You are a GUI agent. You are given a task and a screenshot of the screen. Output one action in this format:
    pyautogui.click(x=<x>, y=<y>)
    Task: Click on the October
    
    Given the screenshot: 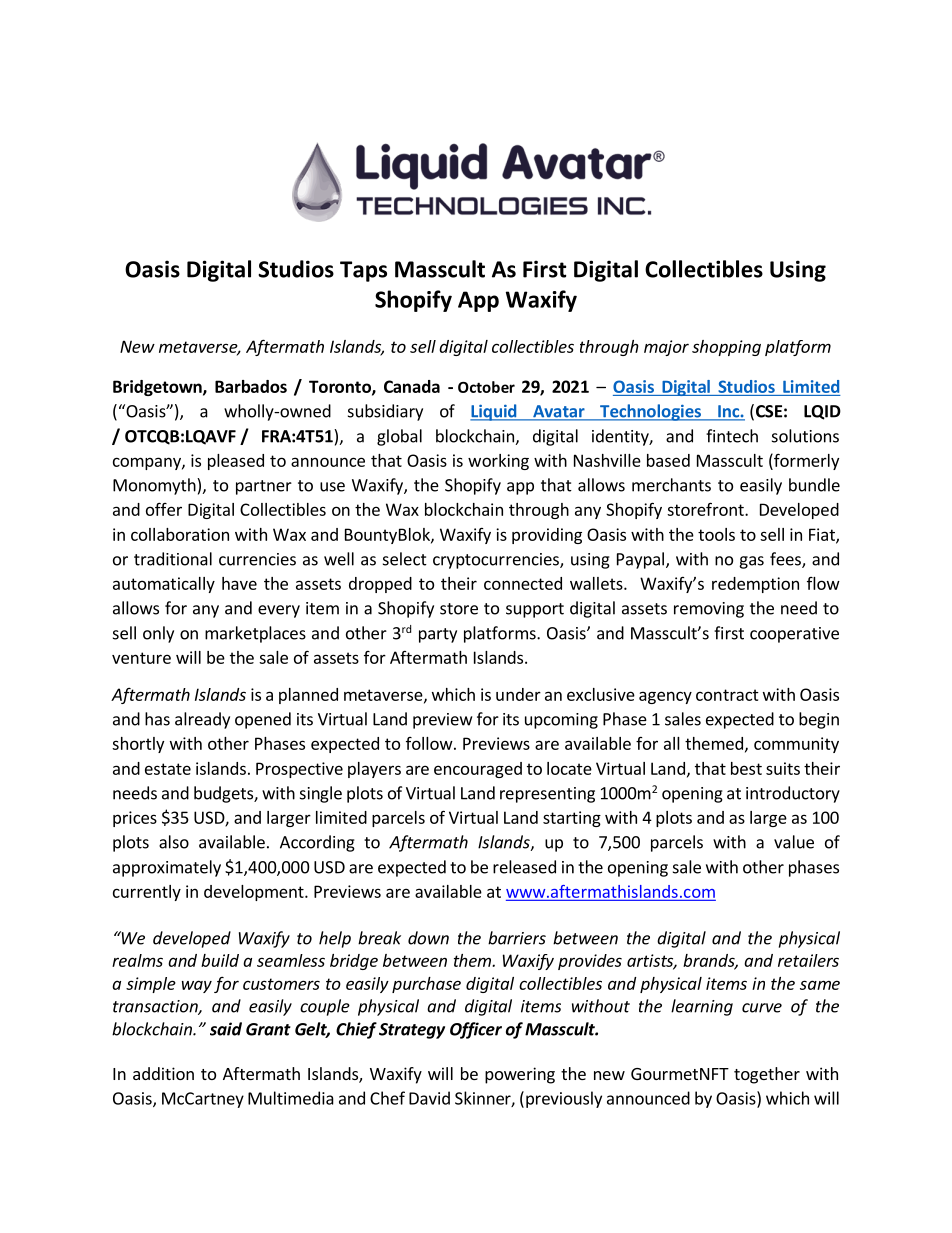 What is the action you would take?
    pyautogui.click(x=486, y=387)
